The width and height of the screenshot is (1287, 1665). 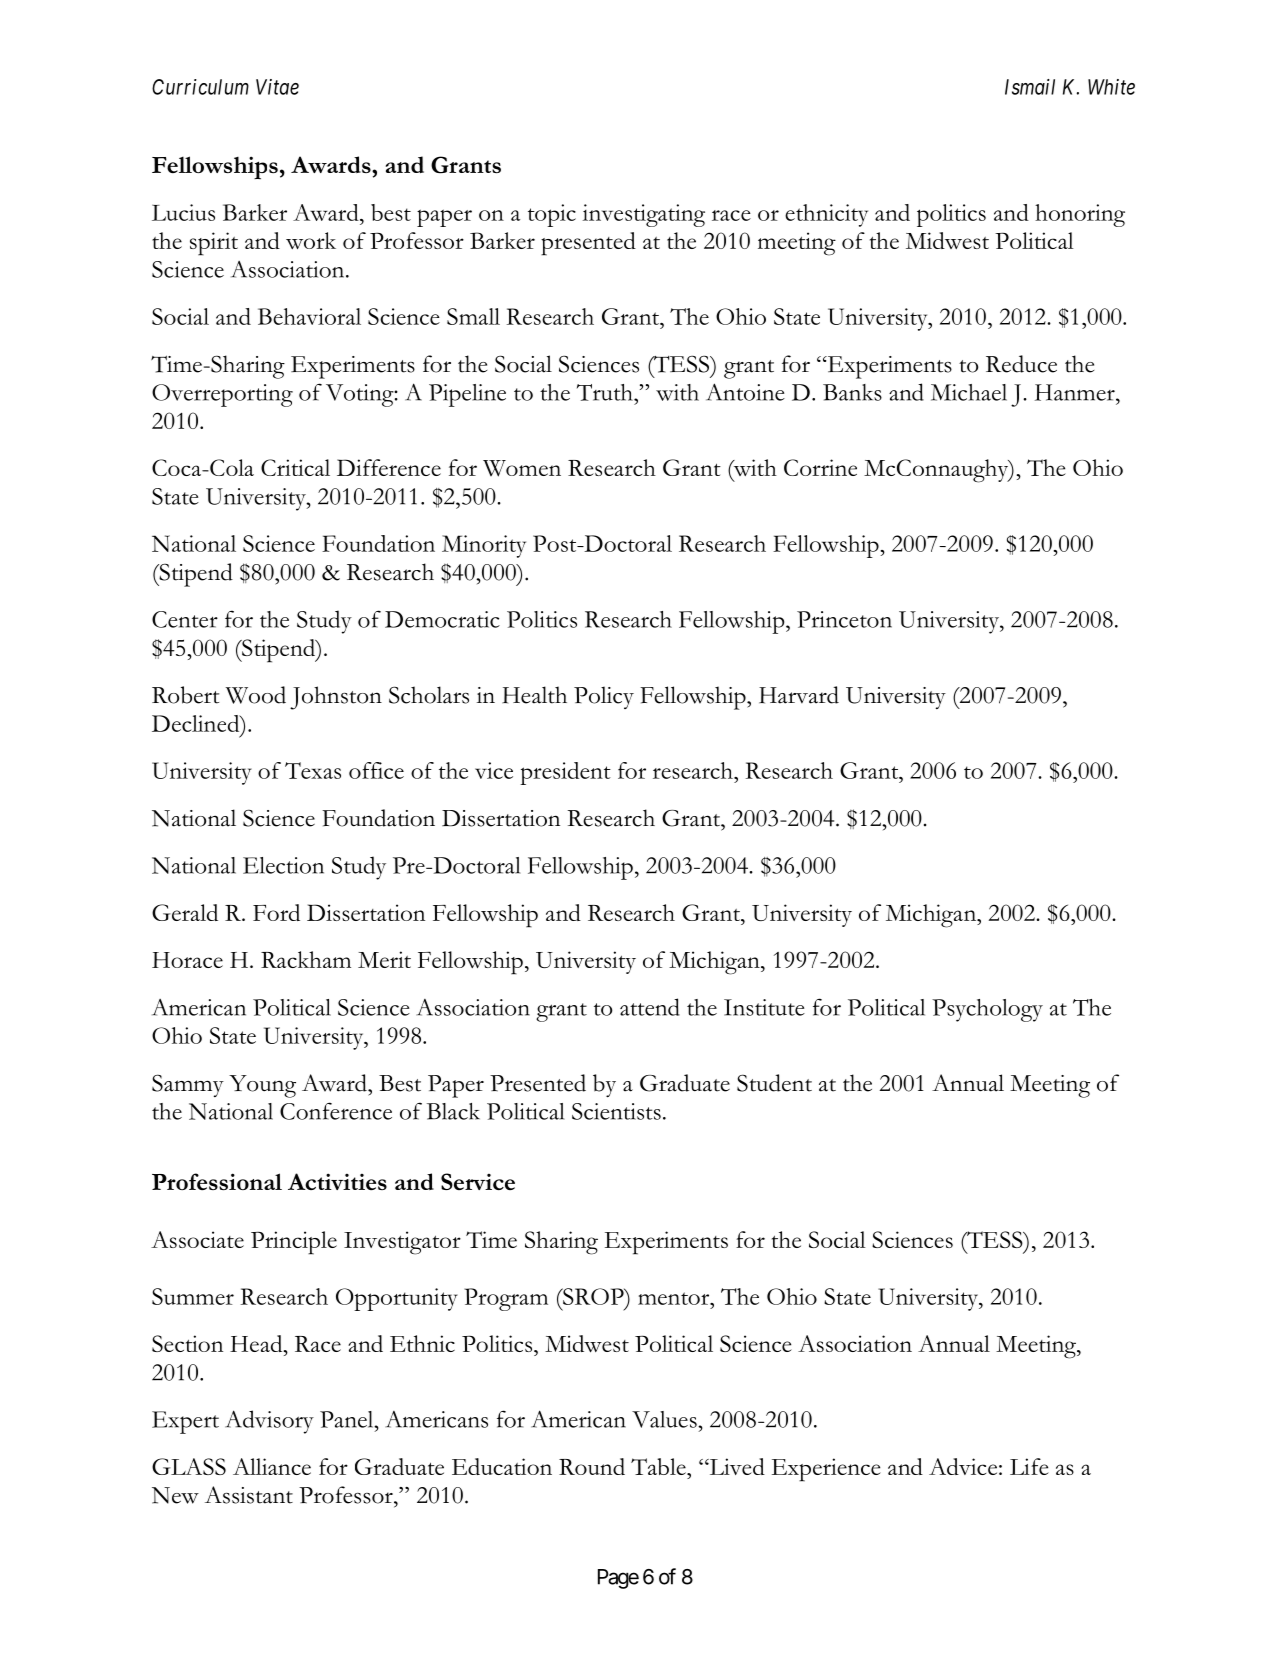 What do you see at coordinates (987, 1010) in the screenshot?
I see `Psychology` at bounding box center [987, 1010].
